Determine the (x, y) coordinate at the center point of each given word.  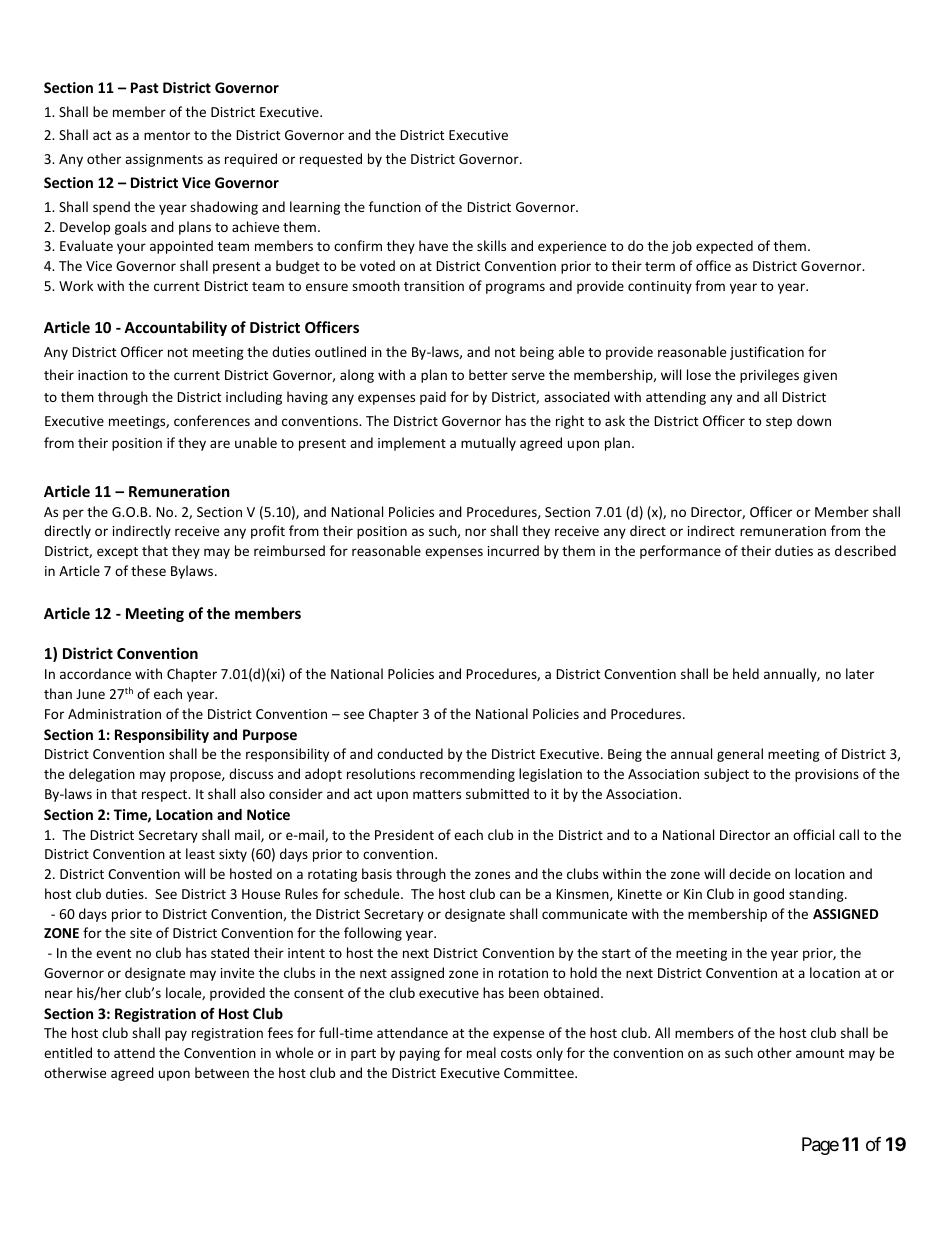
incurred (513, 550)
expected (724, 247)
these (148, 570)
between (222, 1072)
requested (331, 160)
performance (680, 552)
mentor (167, 135)
